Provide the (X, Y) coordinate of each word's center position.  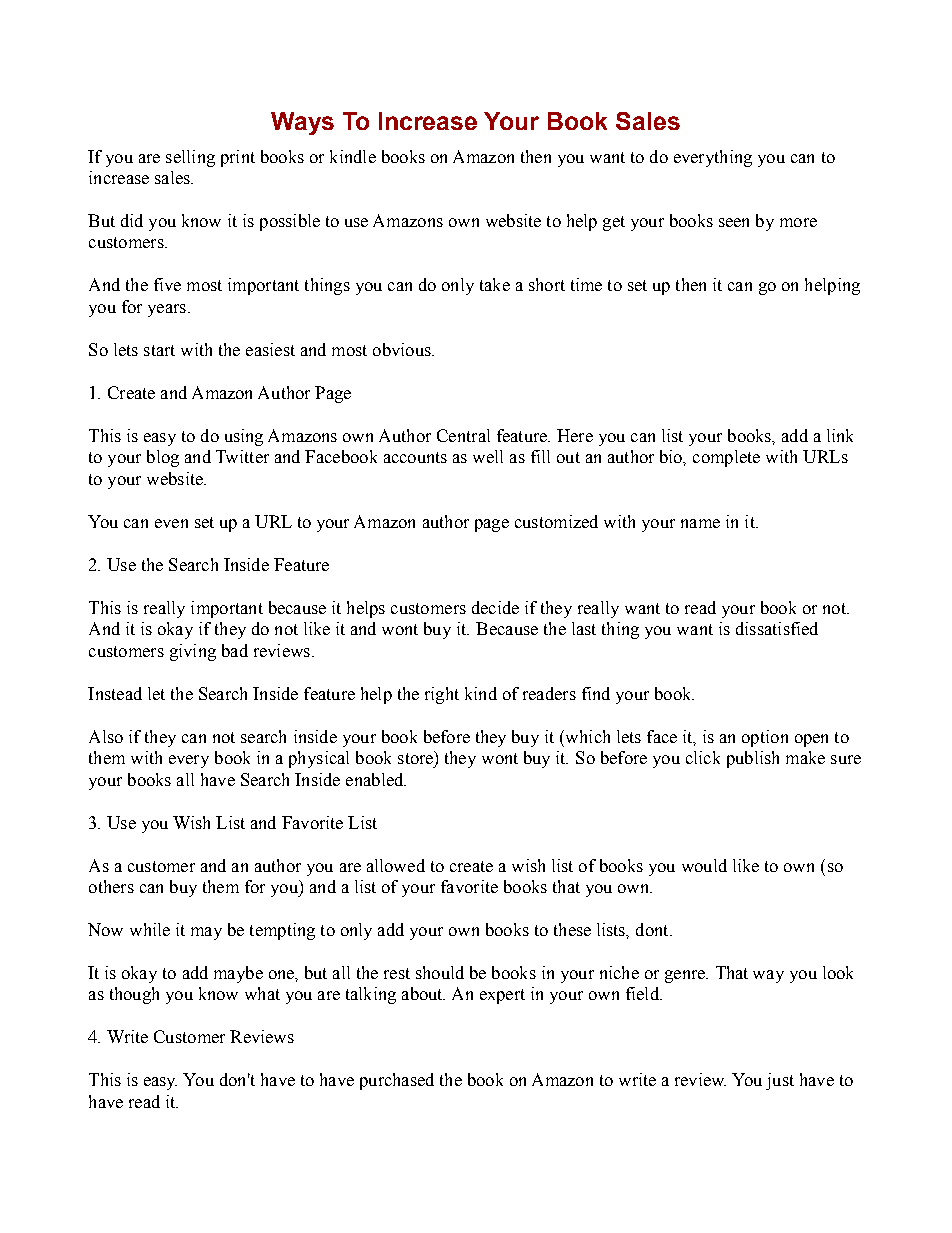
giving (193, 652)
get (614, 223)
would (704, 865)
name (700, 523)
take (495, 284)
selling (190, 158)
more (798, 222)
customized (556, 521)
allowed (396, 865)
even (171, 523)
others (111, 886)
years (167, 310)
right (442, 695)
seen (734, 222)
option (765, 738)
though (134, 995)
